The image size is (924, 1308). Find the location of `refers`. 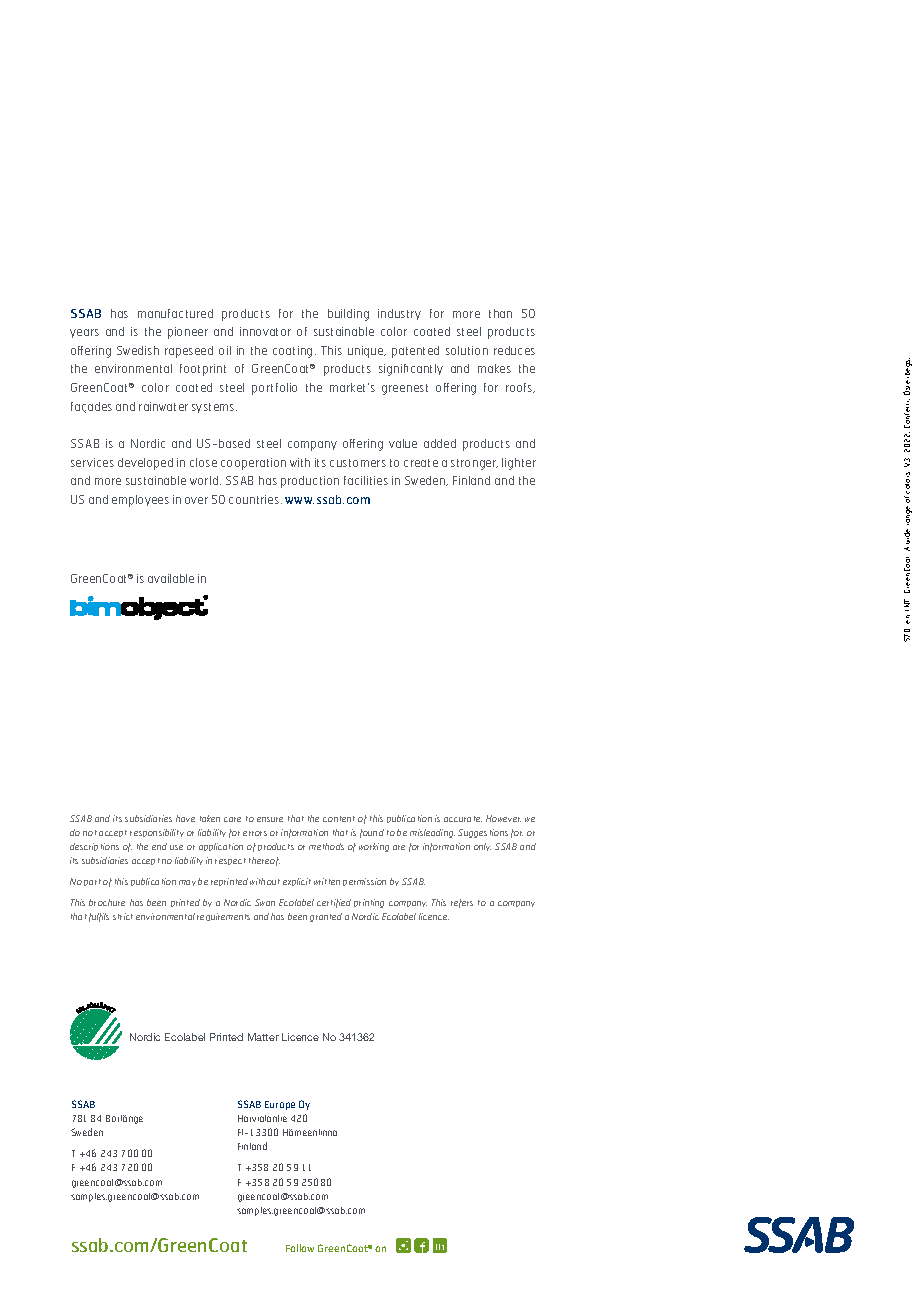

refers is located at coordinates (462, 903).
